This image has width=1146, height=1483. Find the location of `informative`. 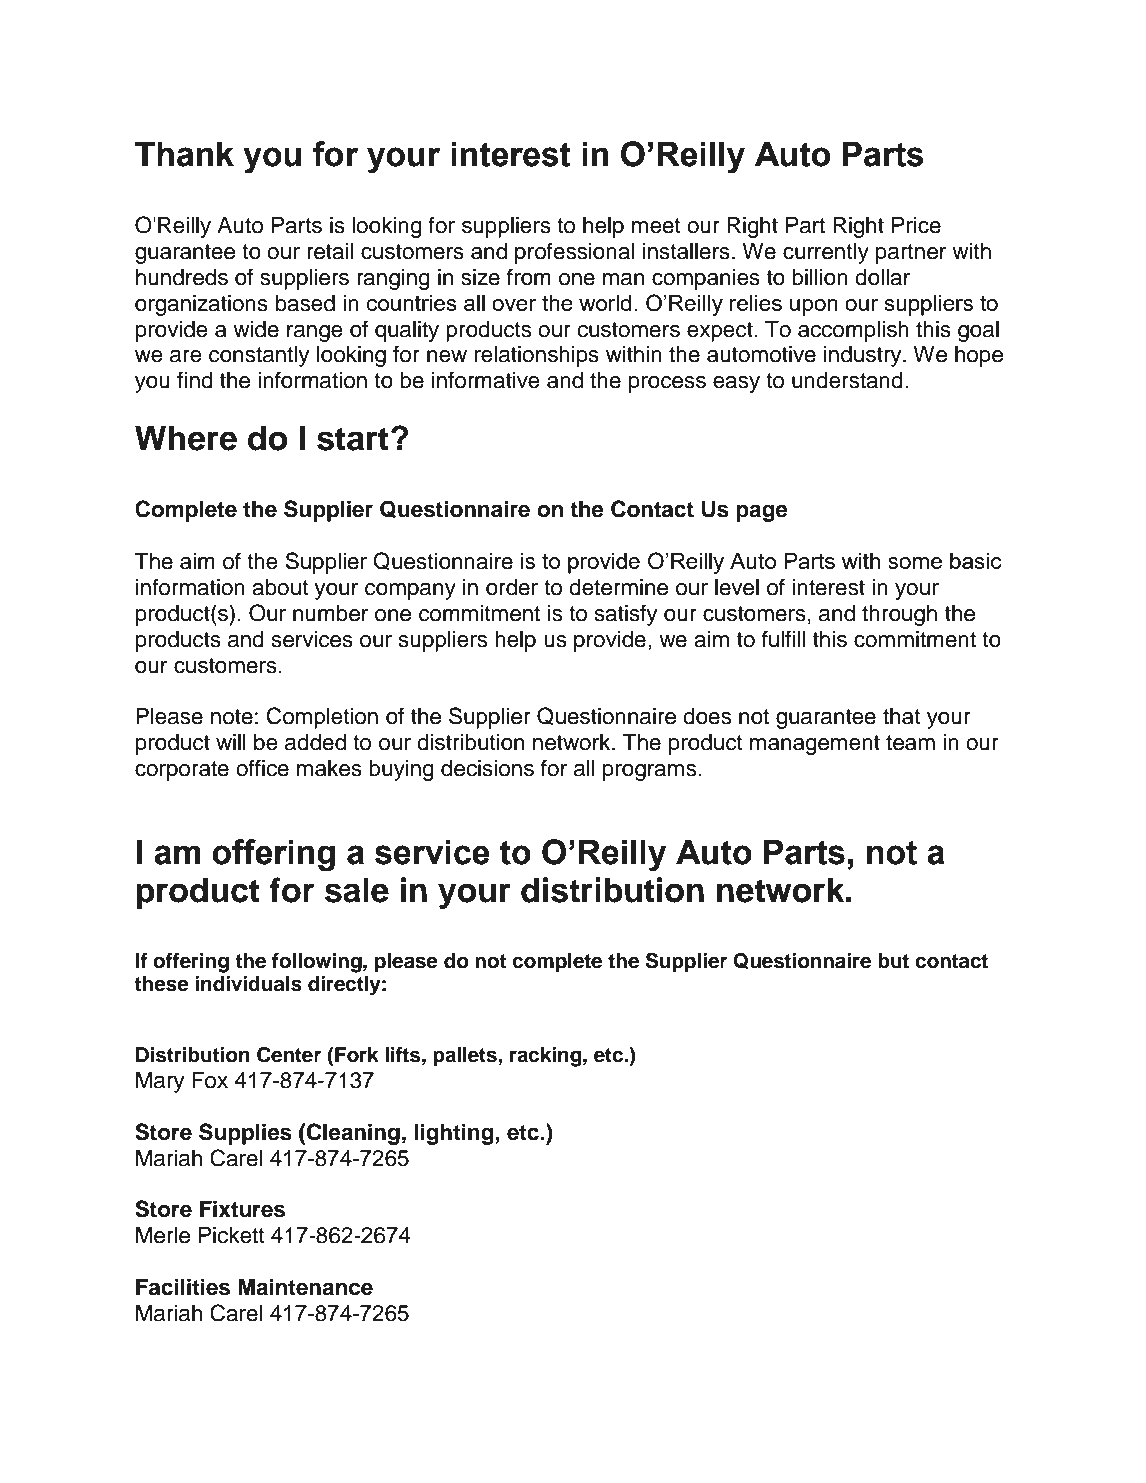

informative is located at coordinates (486, 380).
